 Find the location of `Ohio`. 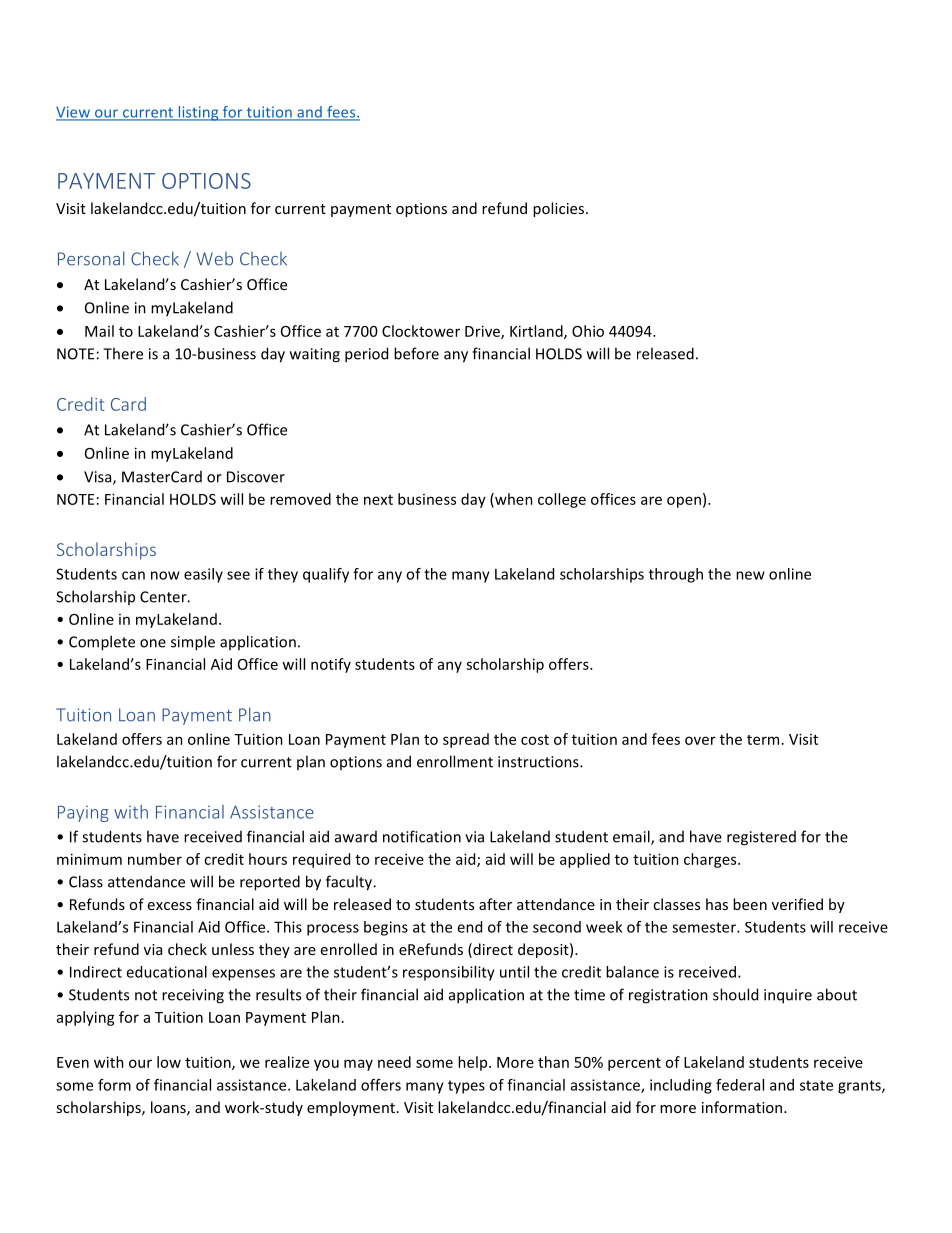

Ohio is located at coordinates (588, 331).
